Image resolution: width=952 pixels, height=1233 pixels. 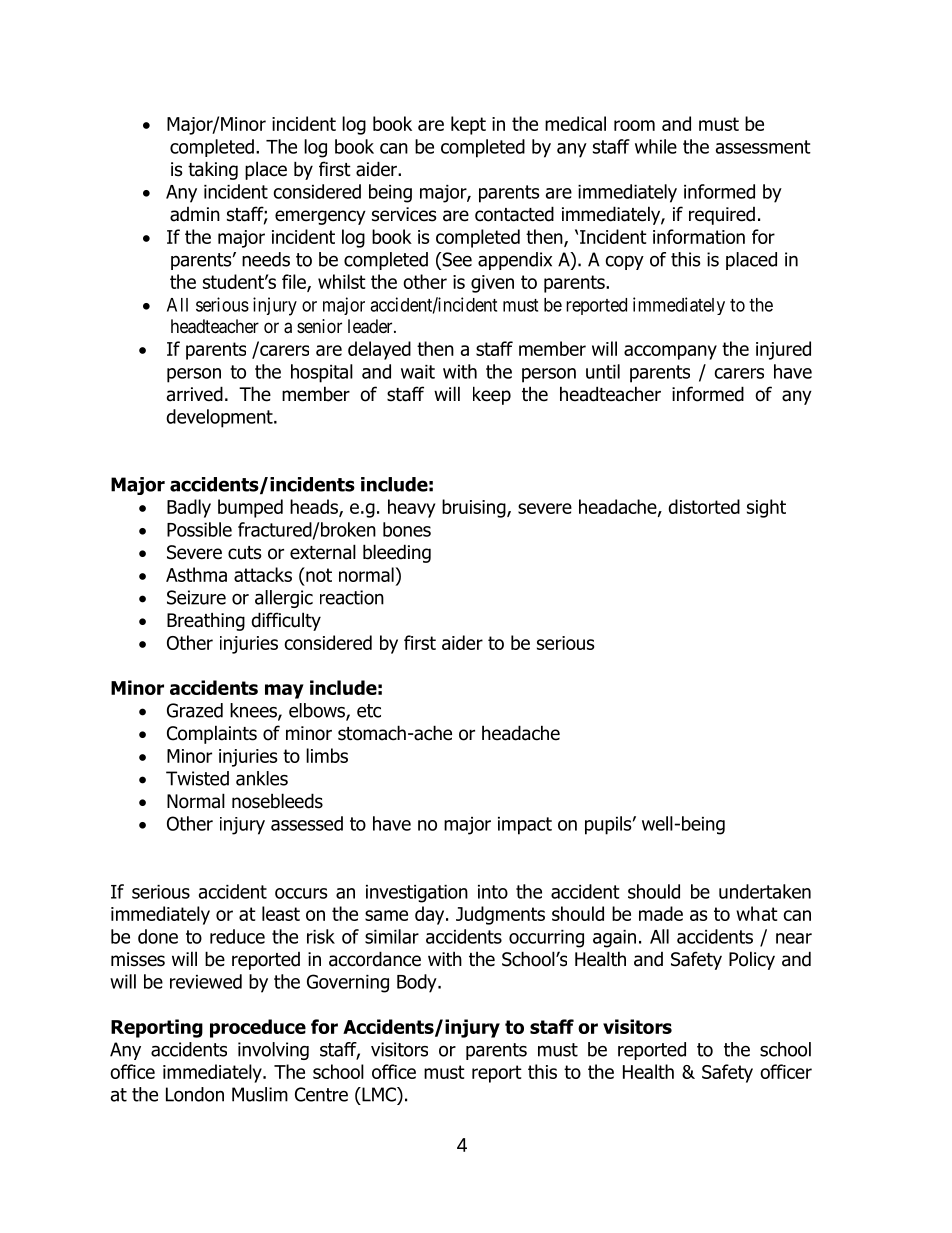 I want to click on undertaken, so click(x=765, y=891).
